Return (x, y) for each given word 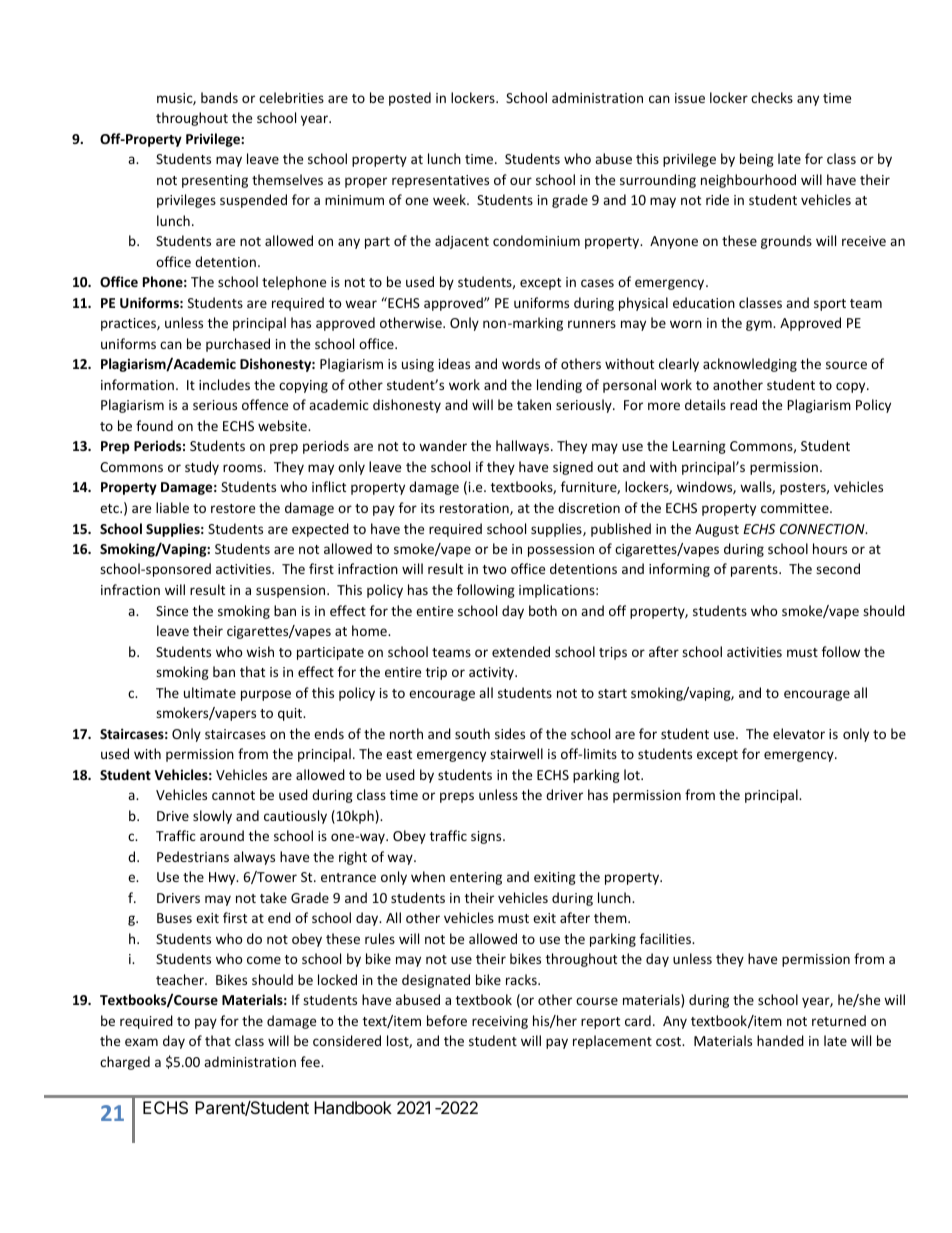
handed (780, 1040)
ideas (454, 363)
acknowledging (750, 365)
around (222, 835)
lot (633, 774)
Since (172, 611)
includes (224, 384)
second (838, 568)
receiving (500, 1022)
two (495, 569)
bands (219, 97)
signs (487, 837)
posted (410, 99)
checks (772, 97)
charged (125, 1063)
